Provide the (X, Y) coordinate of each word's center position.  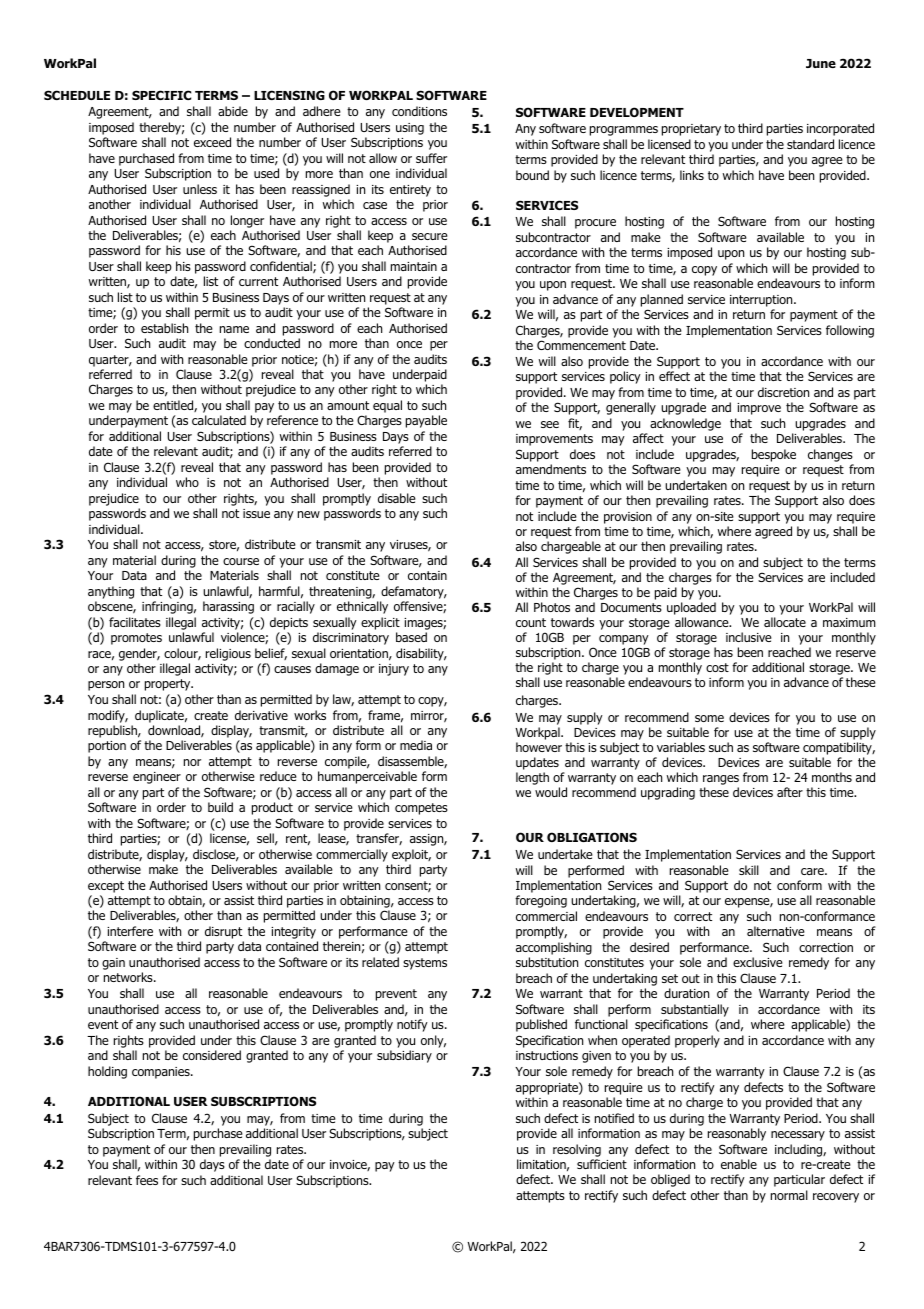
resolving (577, 1150)
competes (421, 809)
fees (147, 1180)
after (790, 792)
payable (426, 421)
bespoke (774, 455)
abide (233, 111)
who (187, 482)
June (821, 63)
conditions (419, 111)
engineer (157, 778)
